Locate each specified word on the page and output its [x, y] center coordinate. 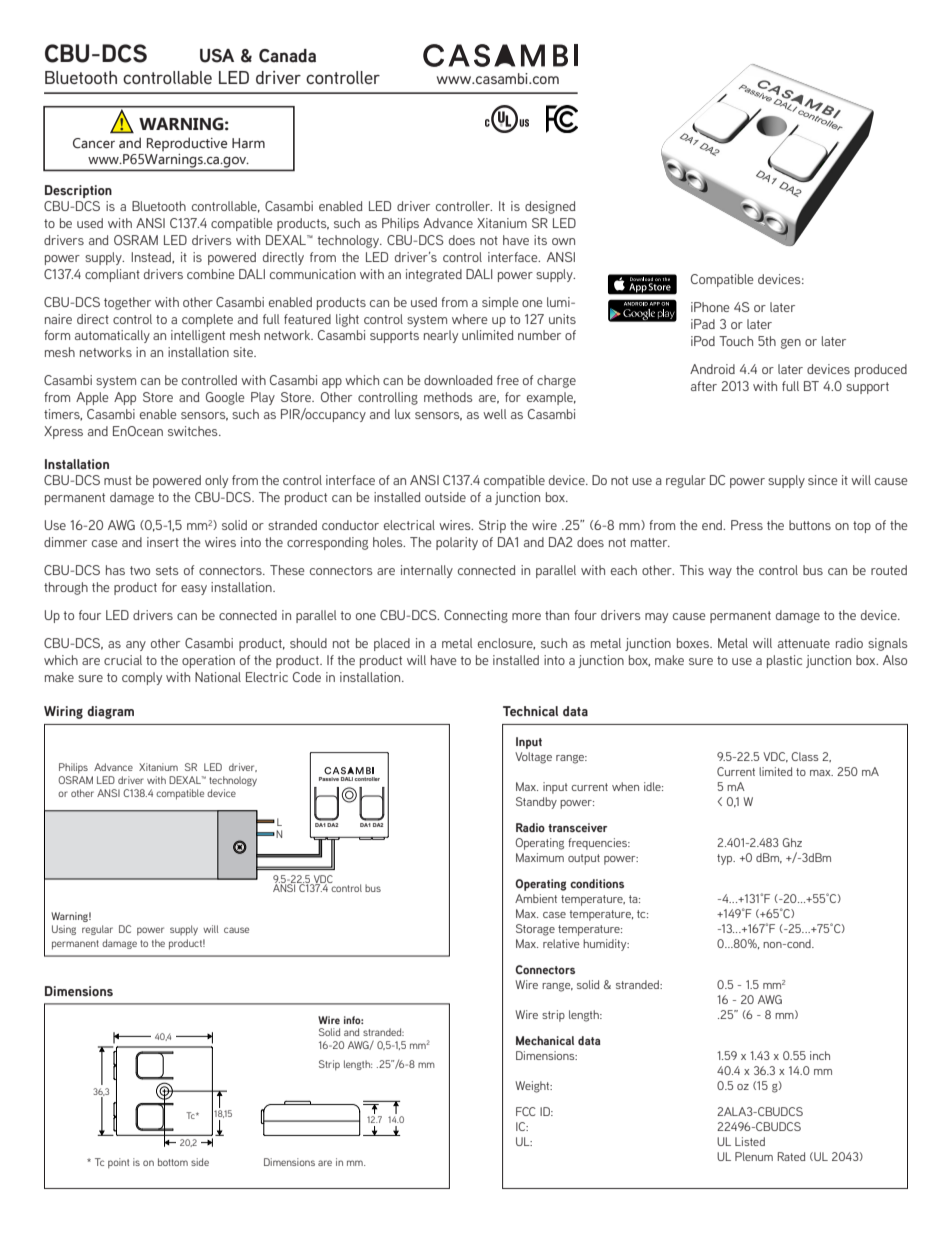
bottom [173, 1162]
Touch [736, 341]
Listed [750, 1141]
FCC [526, 1111]
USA [217, 56]
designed [550, 207]
